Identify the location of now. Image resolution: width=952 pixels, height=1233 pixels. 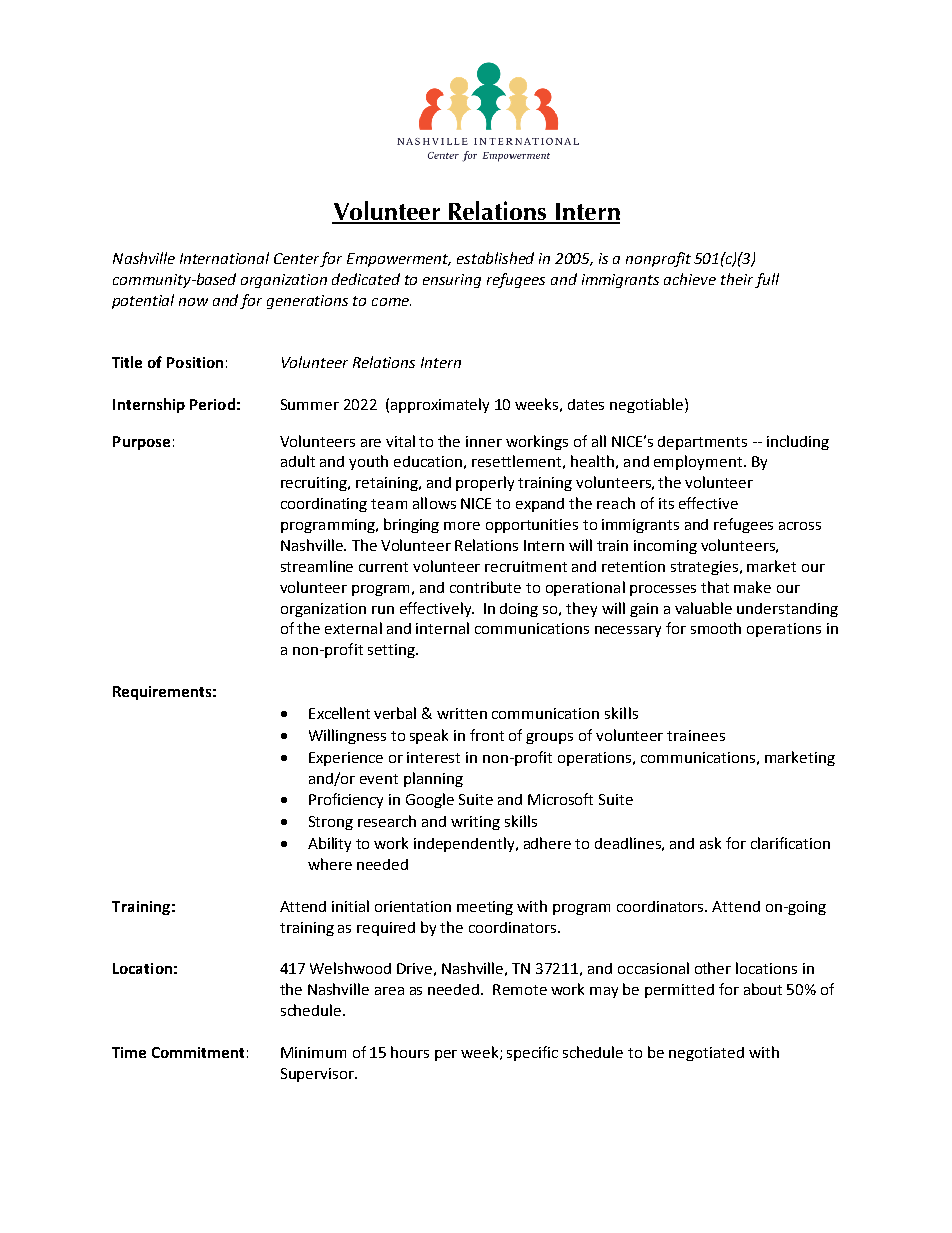
(193, 302).
